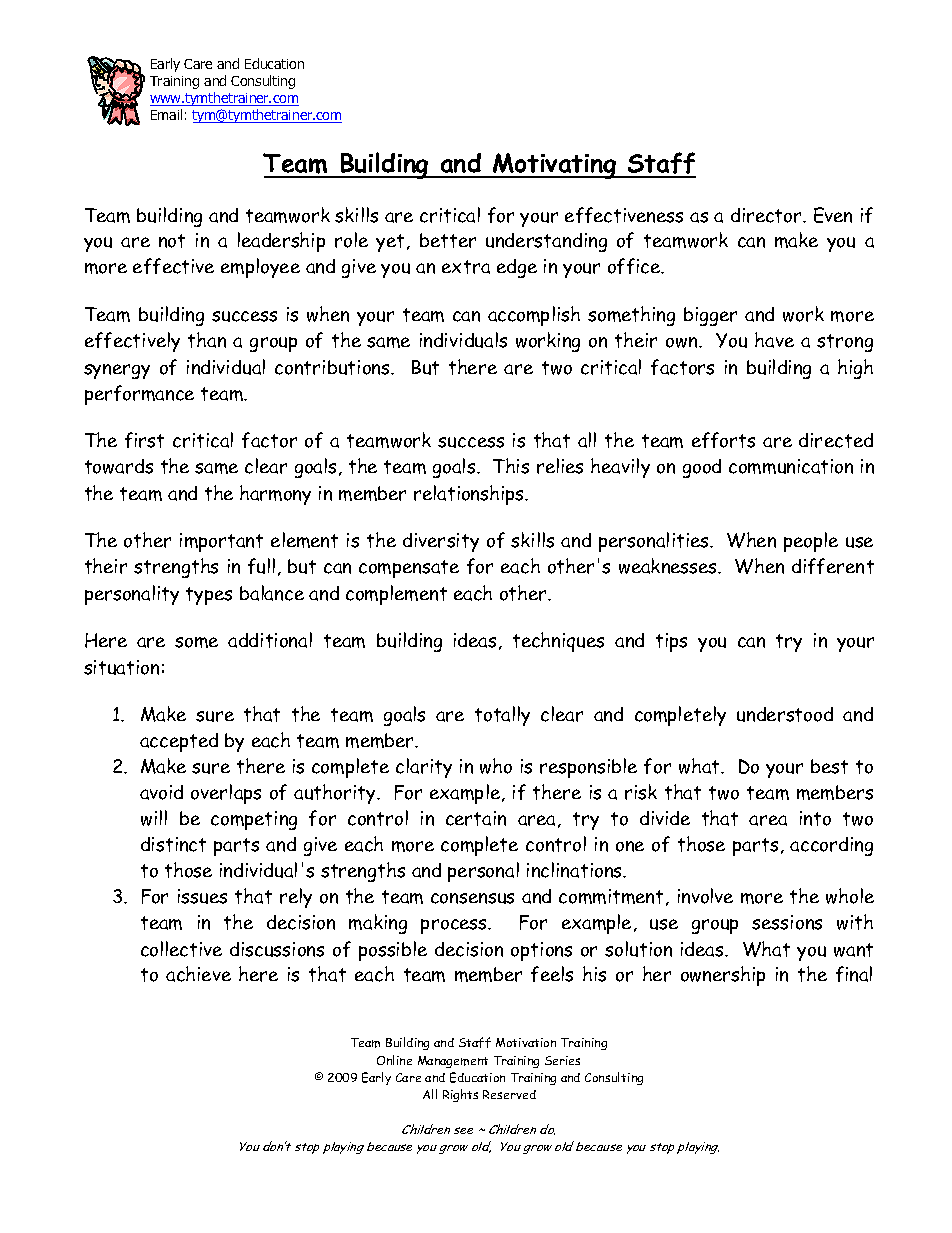 This document has height=1233, width=952. What do you see at coordinates (476, 818) in the document?
I see `certain` at bounding box center [476, 818].
